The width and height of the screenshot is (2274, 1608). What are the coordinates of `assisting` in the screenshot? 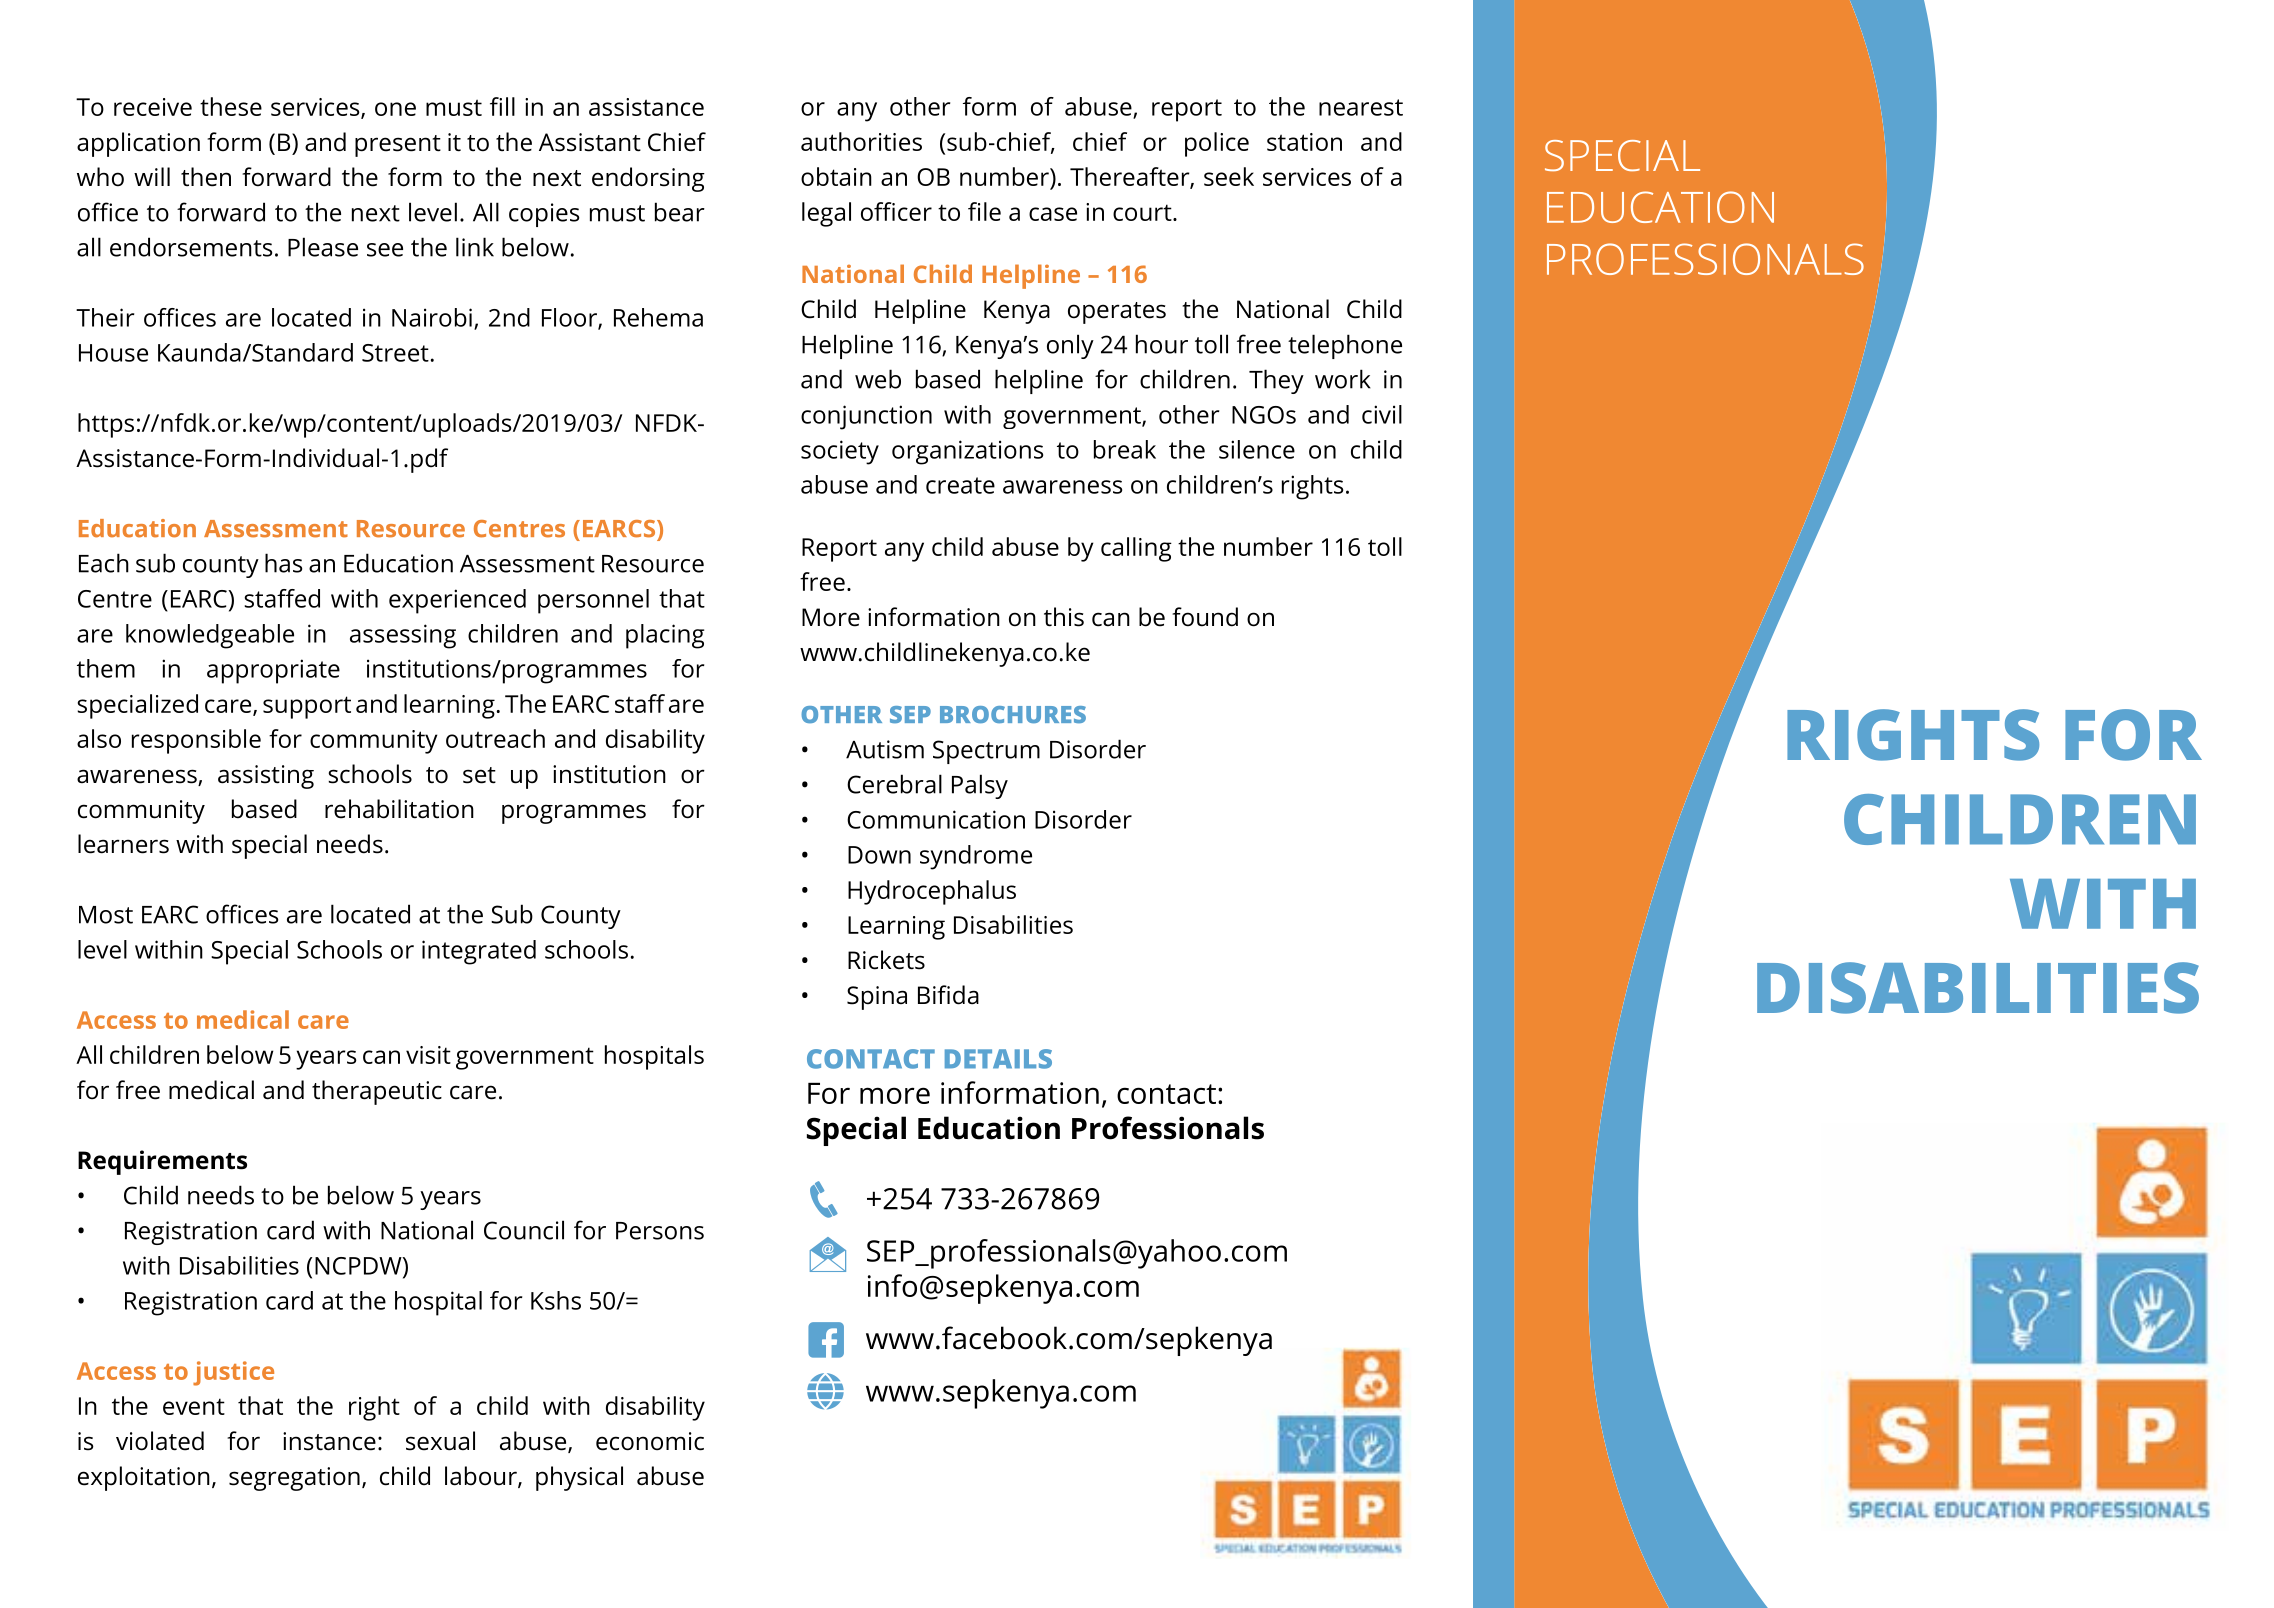 It's located at (266, 777).
